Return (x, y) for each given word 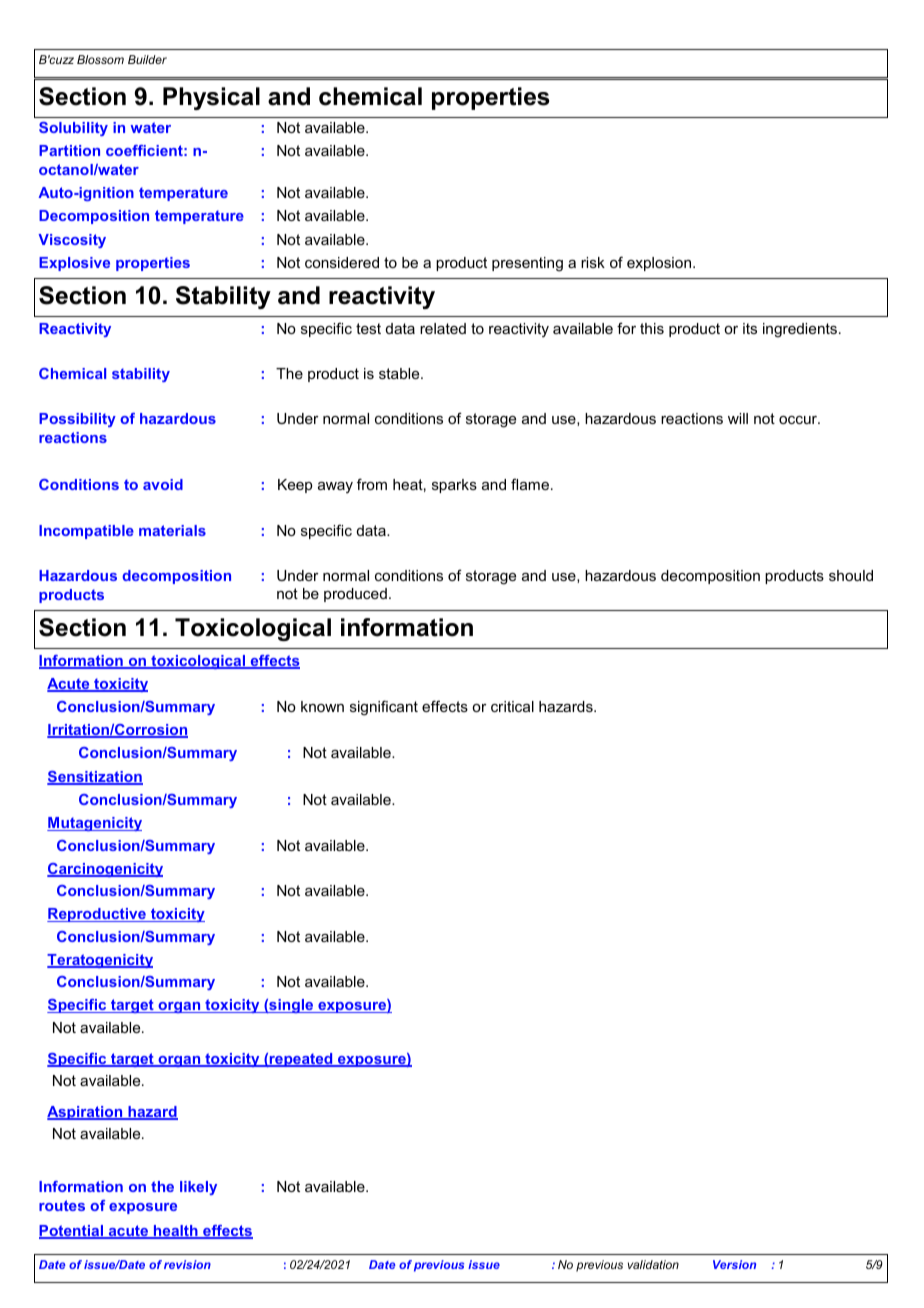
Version (734, 1264)
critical (512, 706)
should (851, 575)
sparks (454, 486)
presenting (527, 264)
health (176, 1232)
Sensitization (95, 778)
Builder (147, 59)
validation (653, 1264)
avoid (163, 484)
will (738, 418)
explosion (659, 264)
